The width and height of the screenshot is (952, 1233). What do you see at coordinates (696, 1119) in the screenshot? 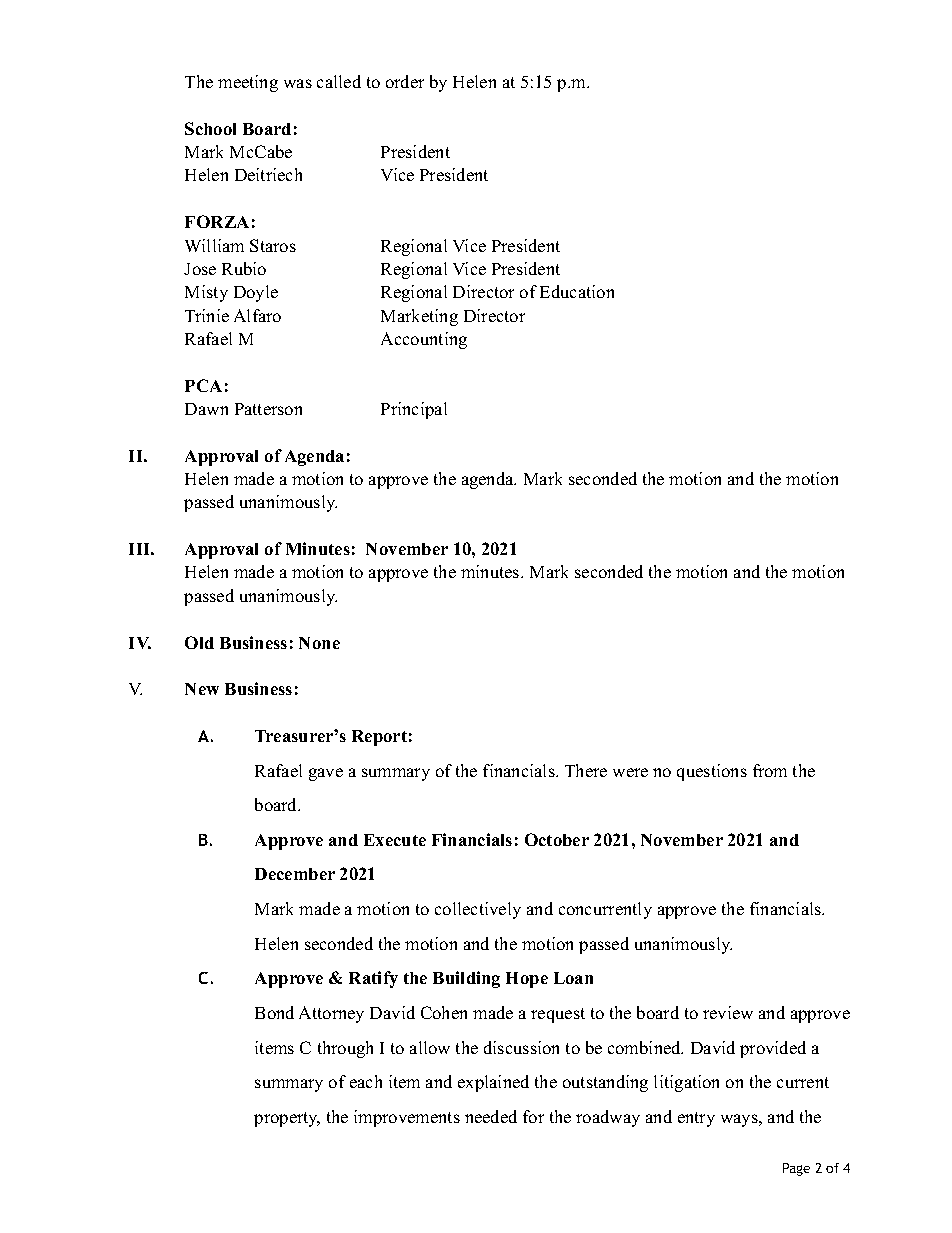
I see `entry` at bounding box center [696, 1119].
